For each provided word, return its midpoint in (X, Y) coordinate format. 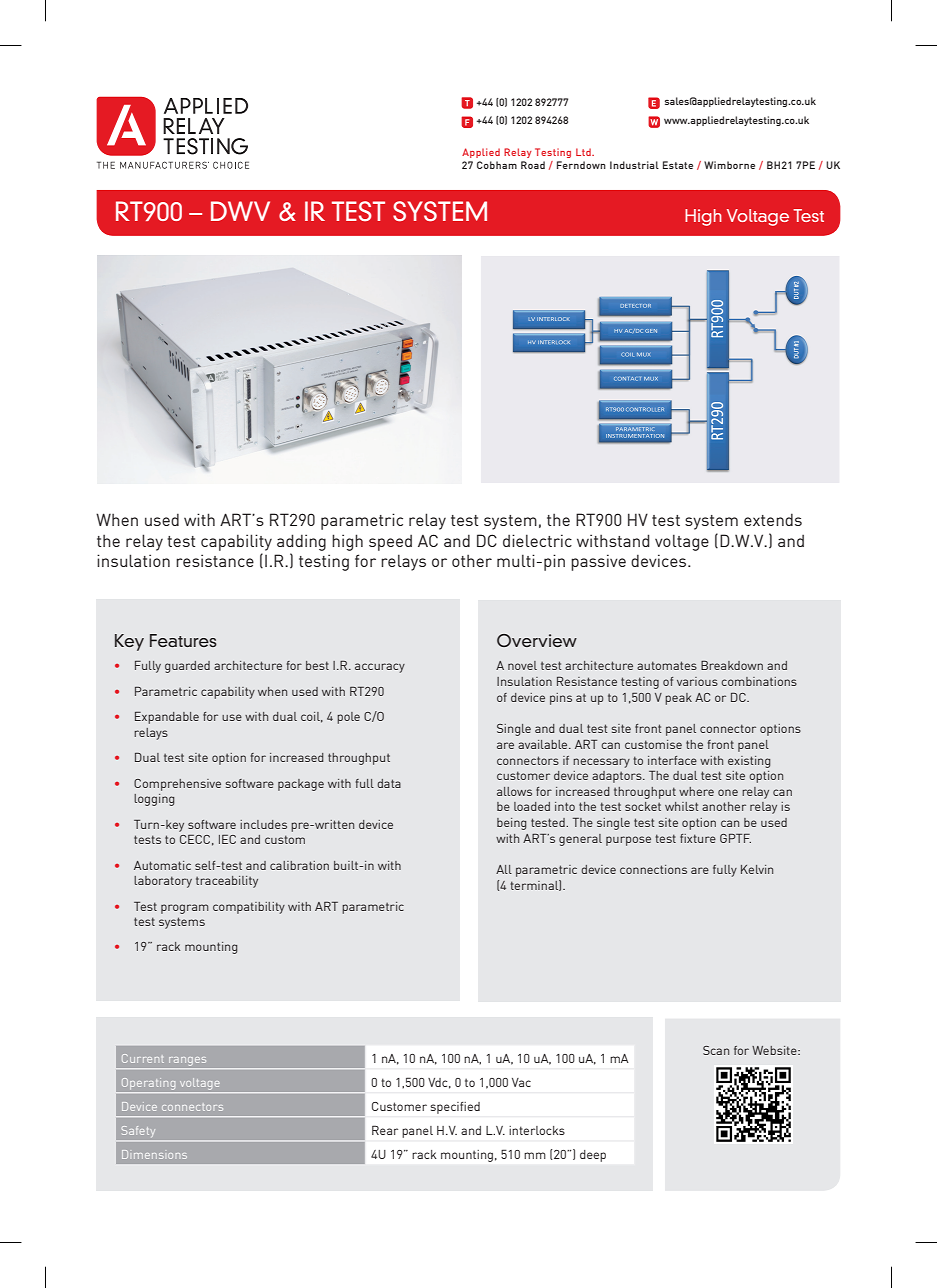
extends (773, 519)
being (511, 824)
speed (390, 542)
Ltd (584, 152)
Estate (678, 165)
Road (533, 165)
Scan (716, 1050)
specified (455, 1108)
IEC (227, 839)
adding (301, 542)
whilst (682, 806)
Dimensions (154, 1154)
